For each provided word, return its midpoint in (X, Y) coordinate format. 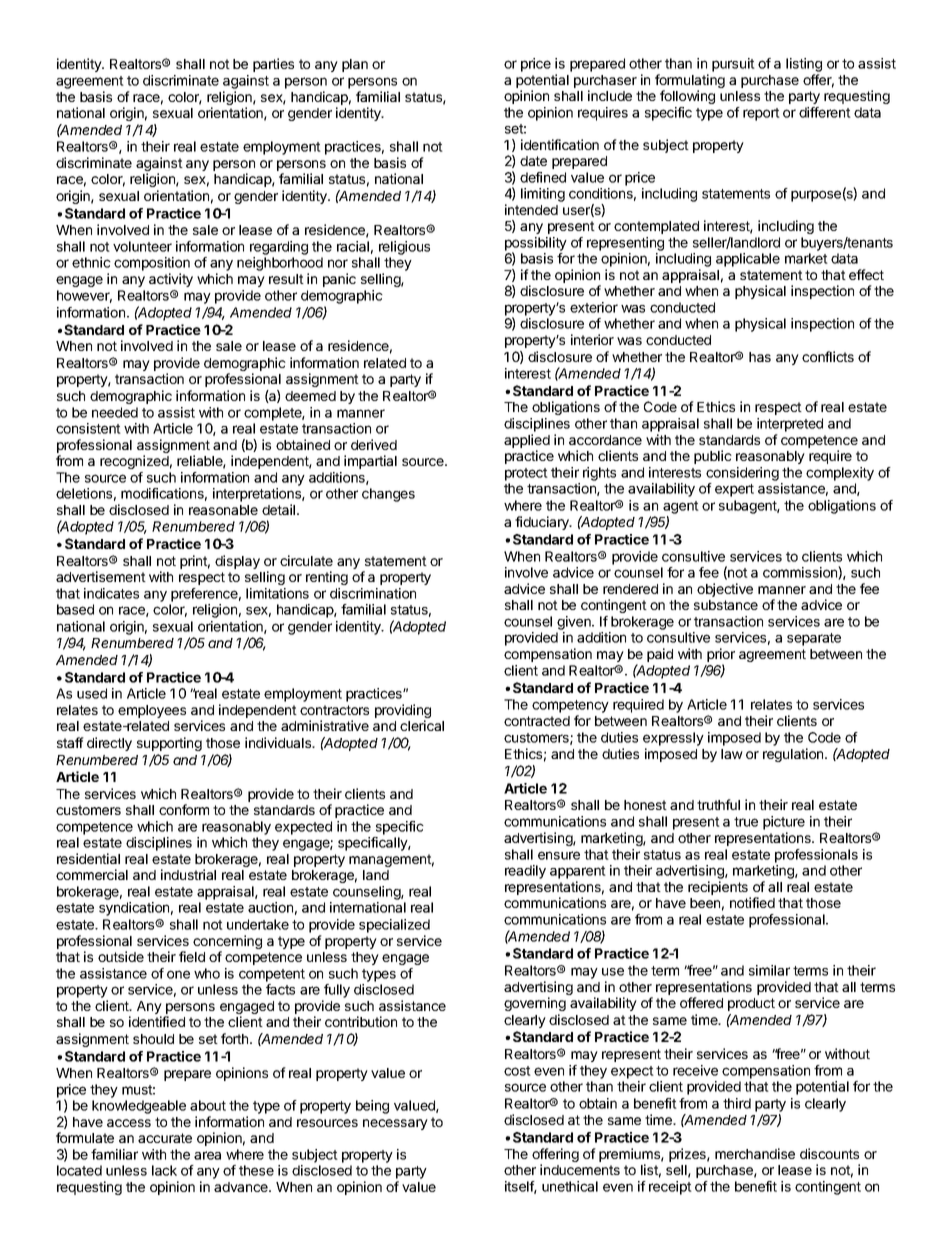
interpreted (790, 425)
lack (164, 1170)
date (533, 161)
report (761, 114)
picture (784, 823)
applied (527, 441)
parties (273, 65)
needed (115, 412)
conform (184, 809)
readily (525, 872)
